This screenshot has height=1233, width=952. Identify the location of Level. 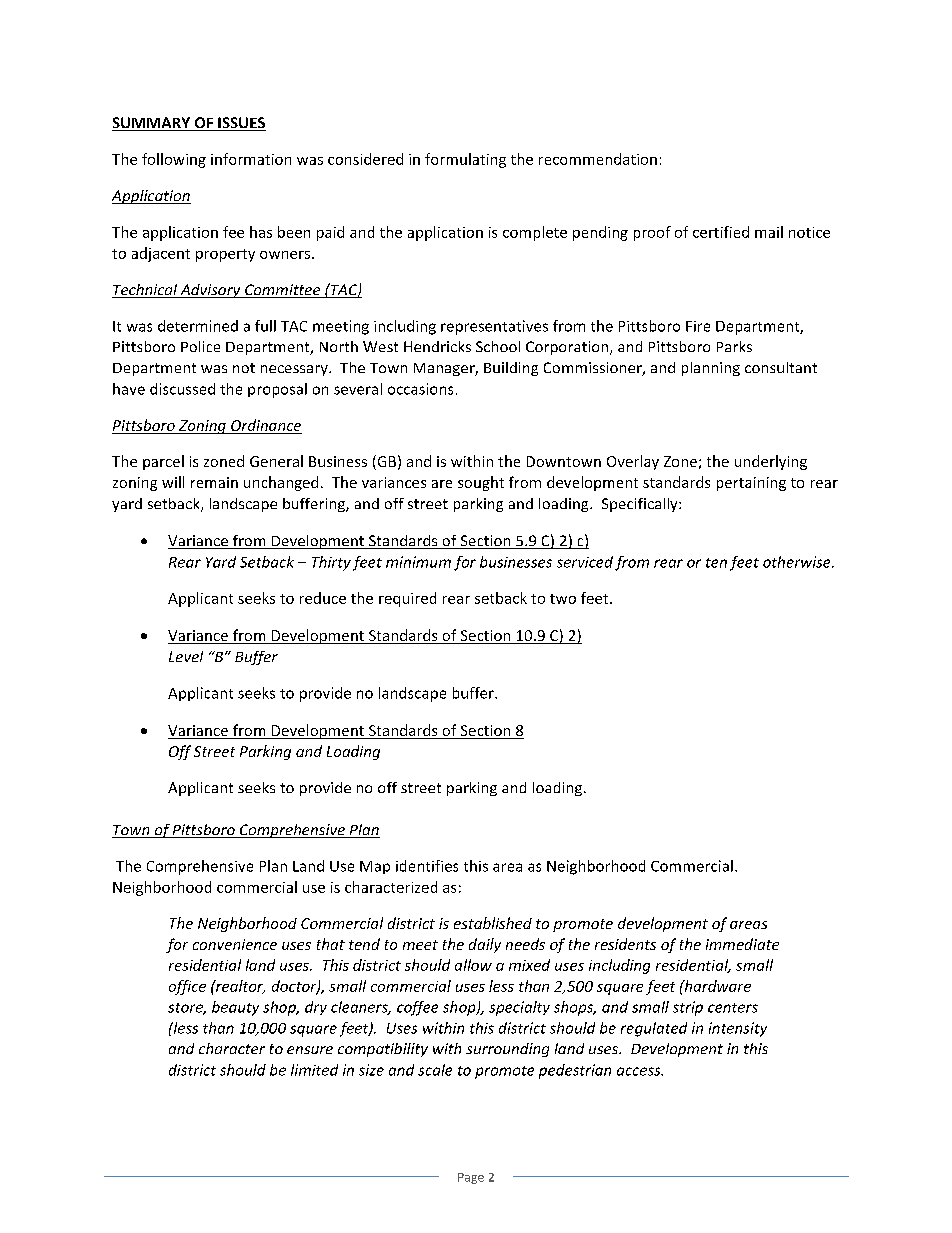
(186, 656).
